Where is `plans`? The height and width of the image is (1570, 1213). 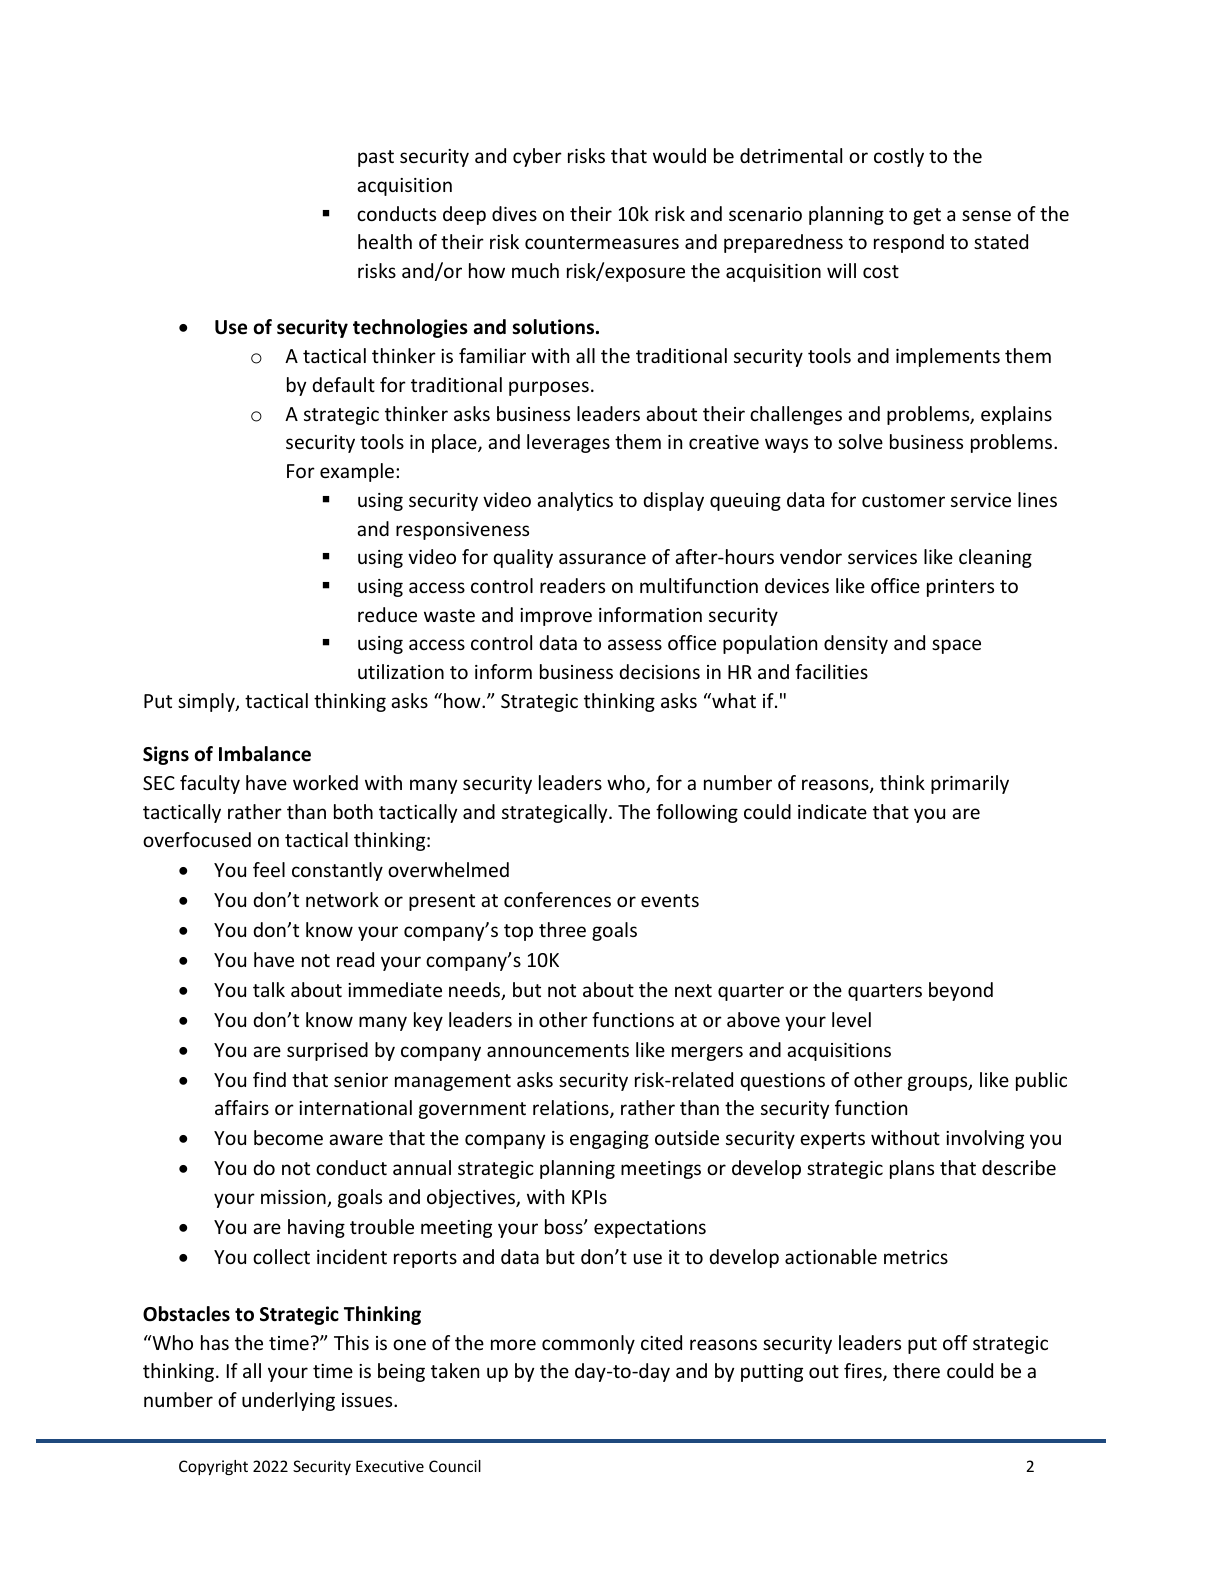 plans is located at coordinates (912, 1169).
